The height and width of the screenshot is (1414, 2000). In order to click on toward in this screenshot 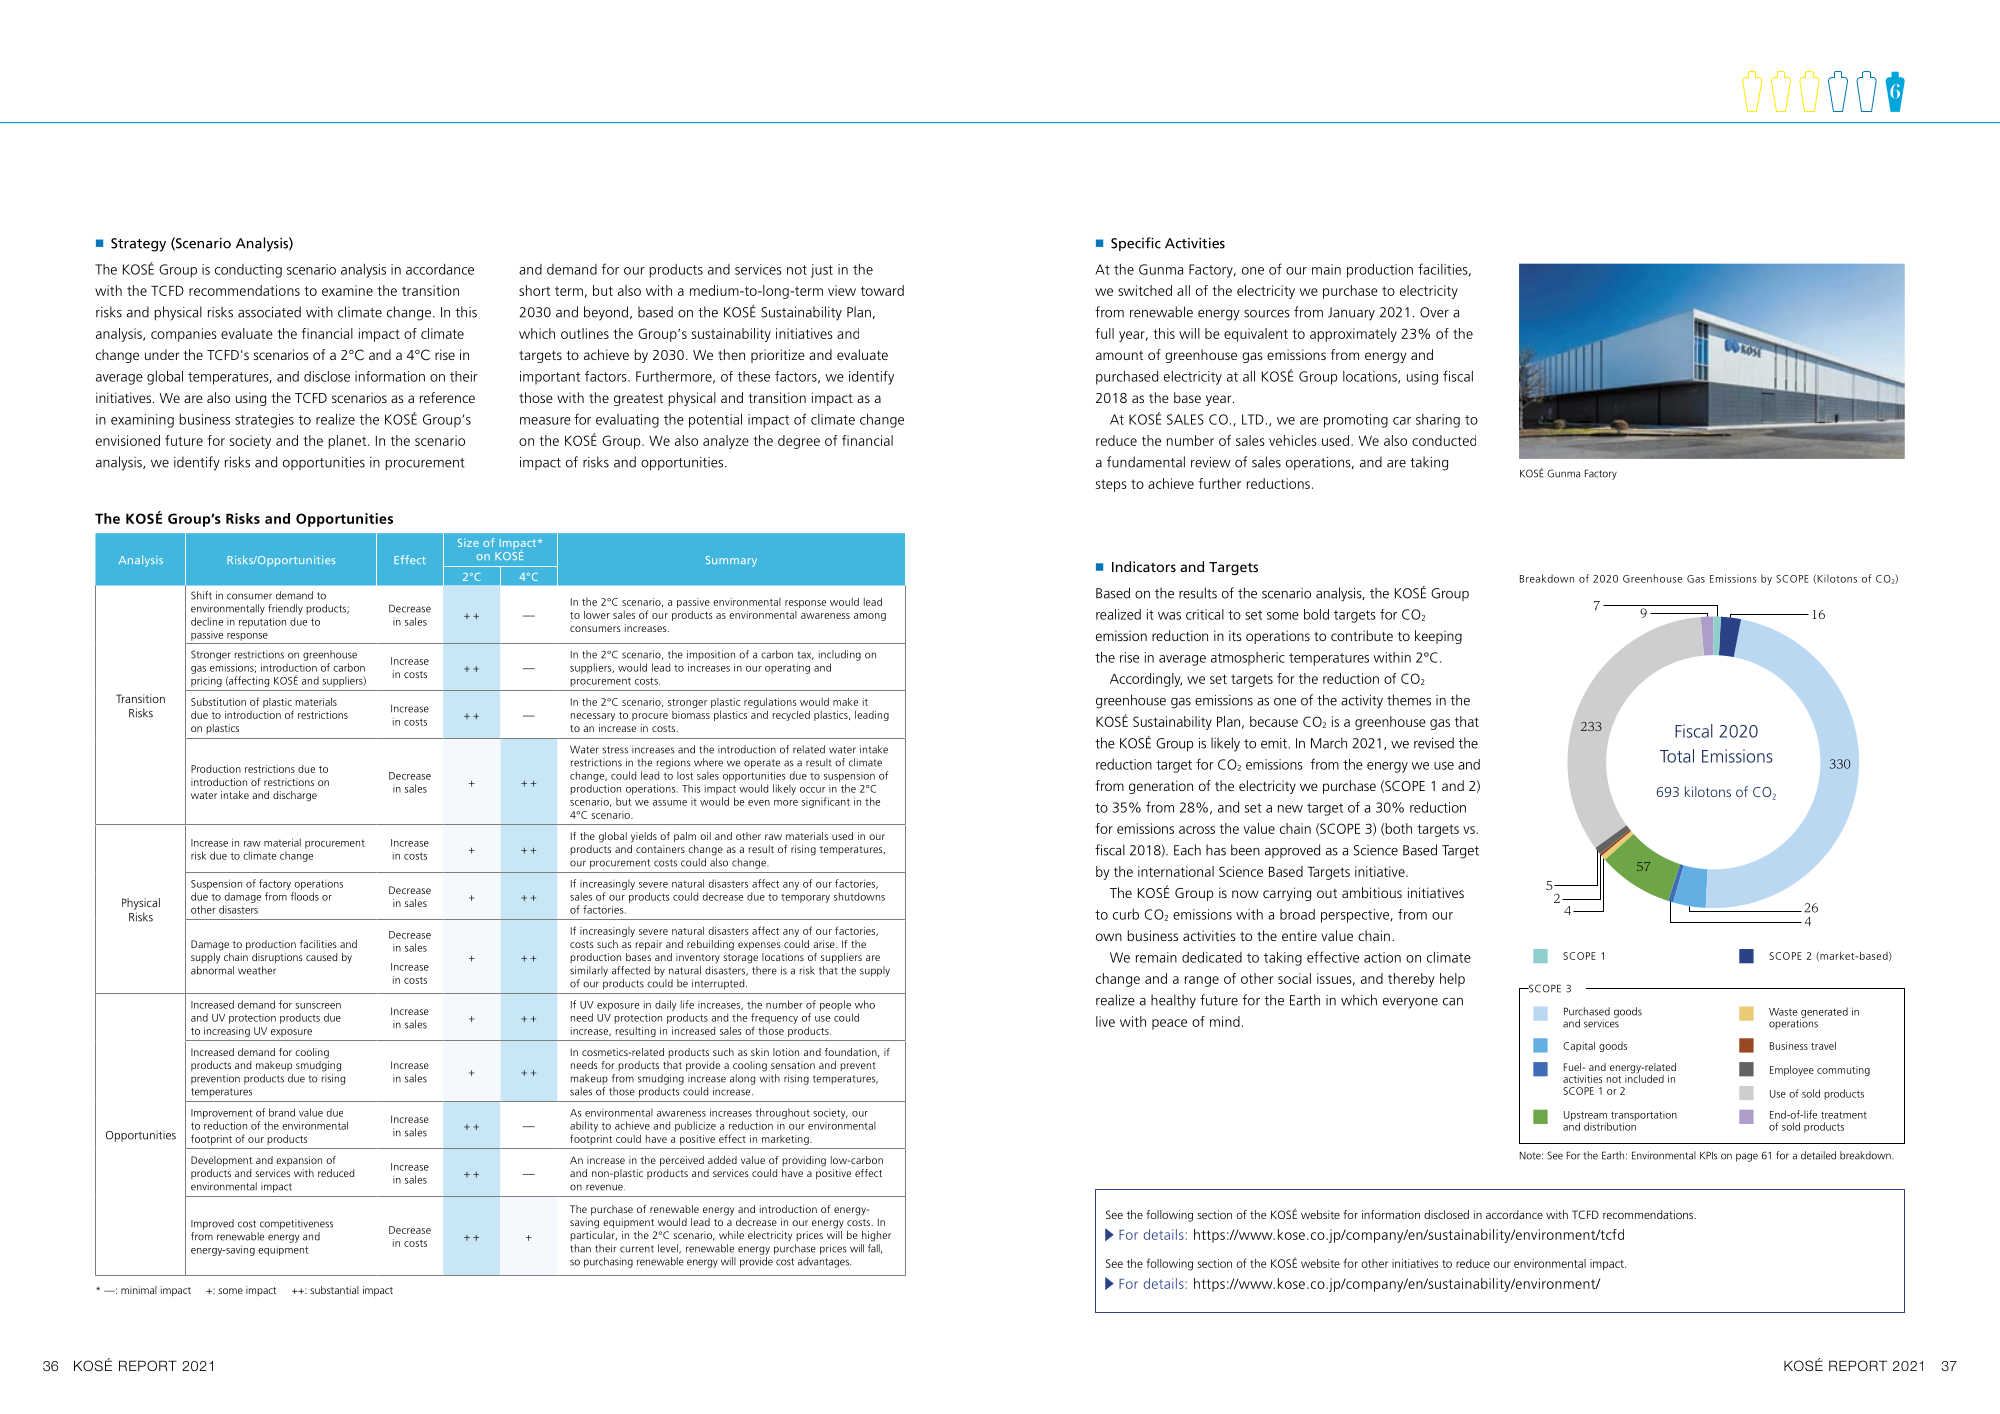, I will do `click(882, 290)`.
